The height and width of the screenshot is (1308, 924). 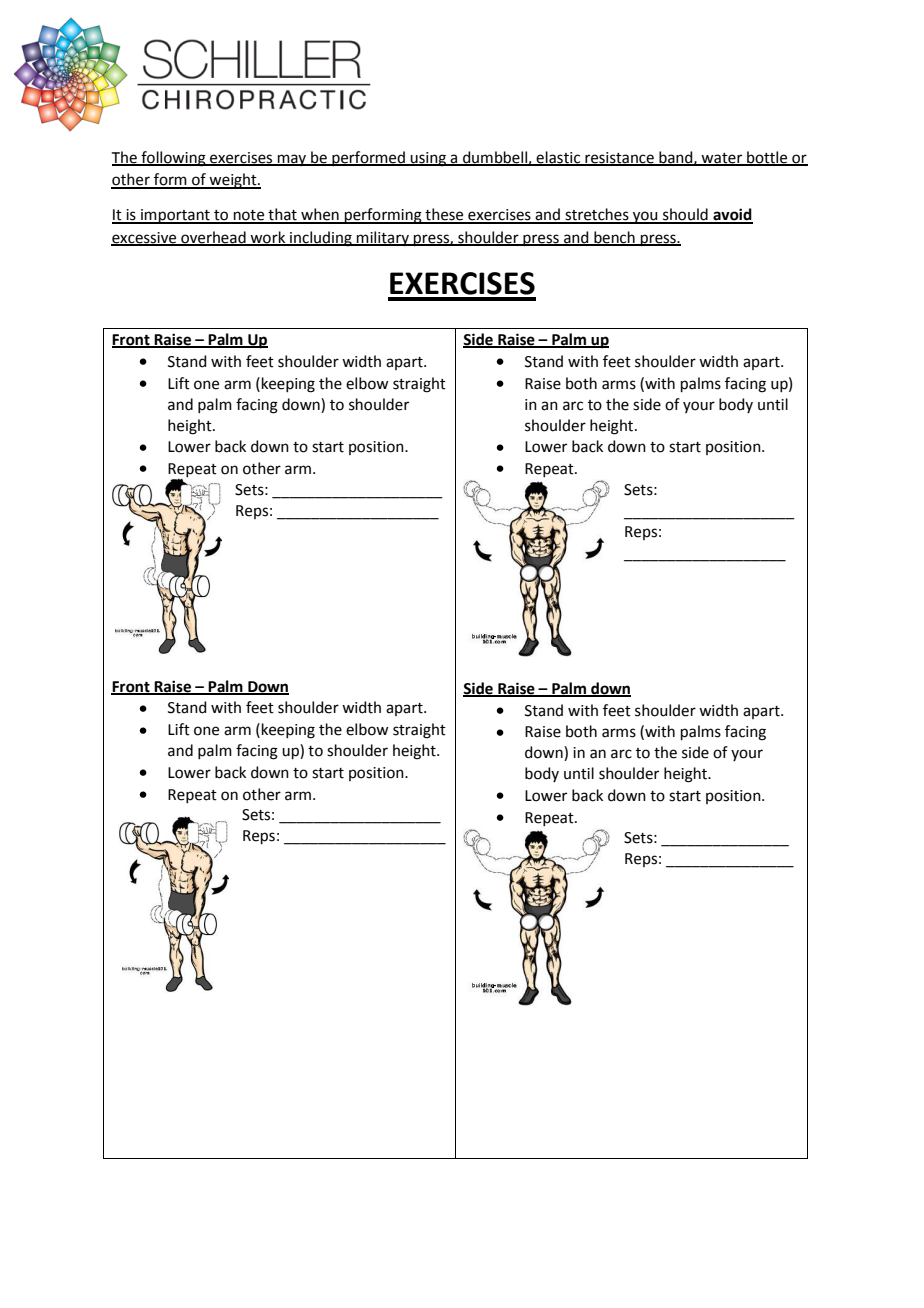 I want to click on using, so click(x=428, y=159).
